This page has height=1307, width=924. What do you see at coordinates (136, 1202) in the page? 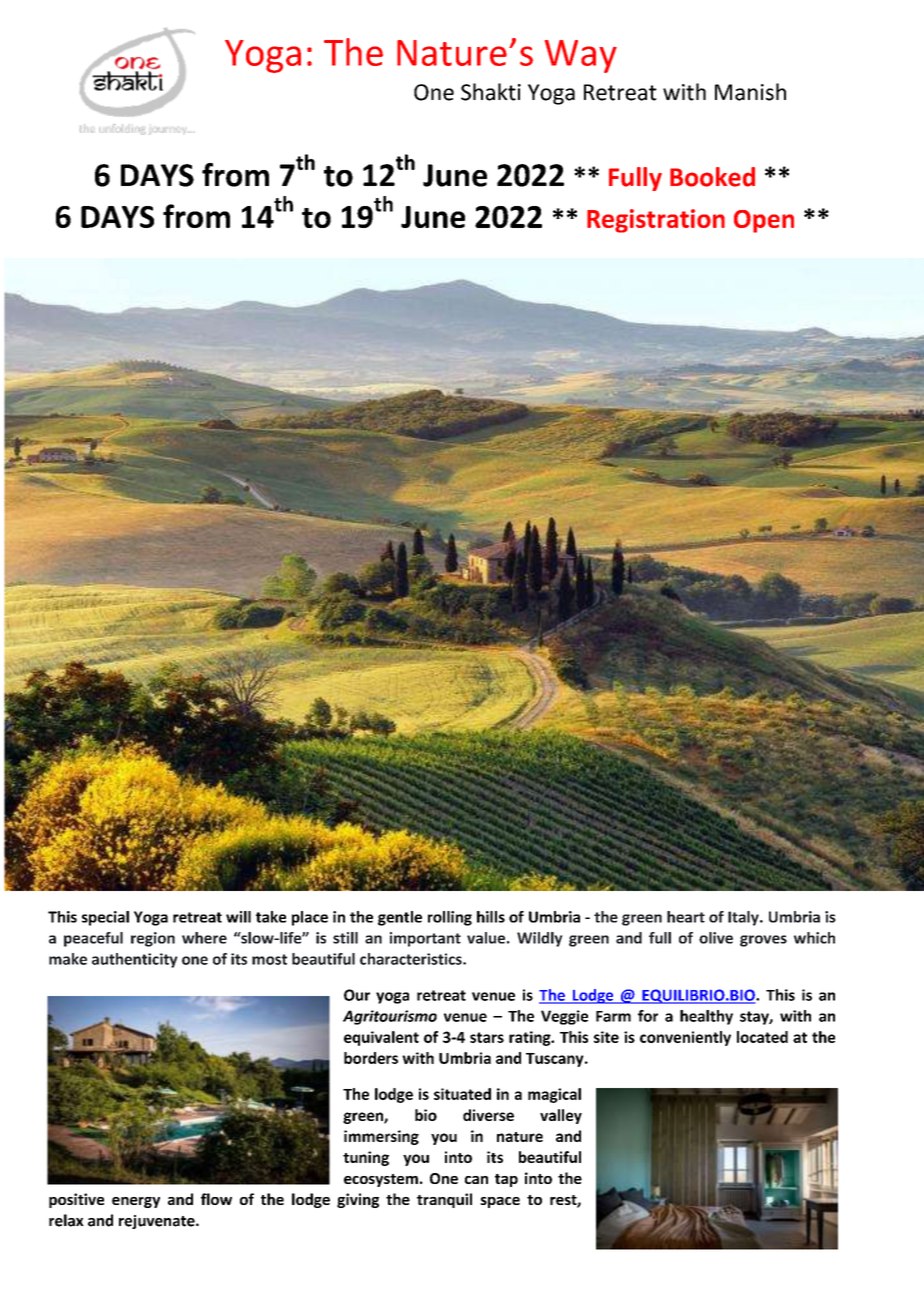
I see `energy` at bounding box center [136, 1202].
